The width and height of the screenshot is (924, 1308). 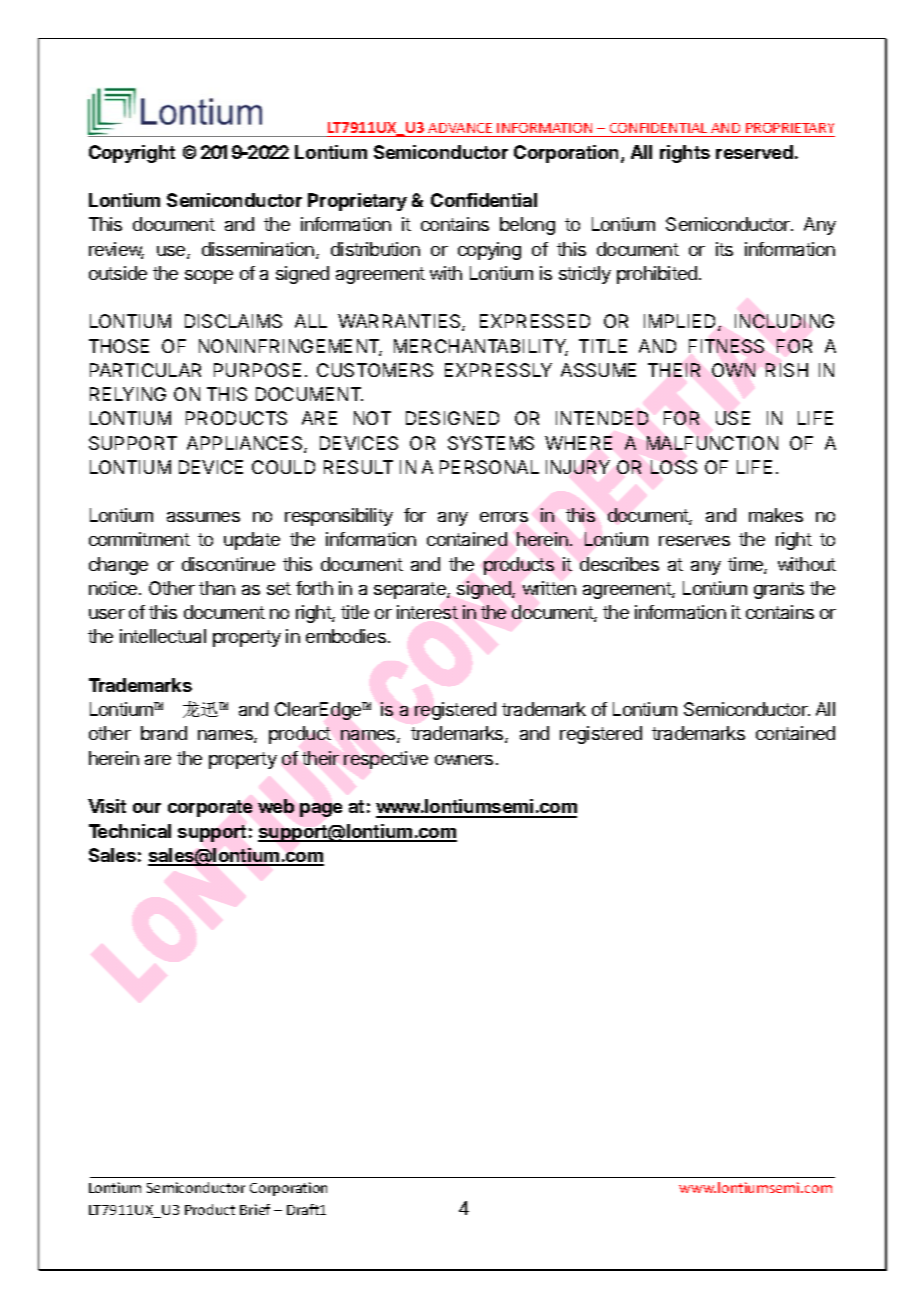 I want to click on ADVANCE, so click(x=460, y=128).
